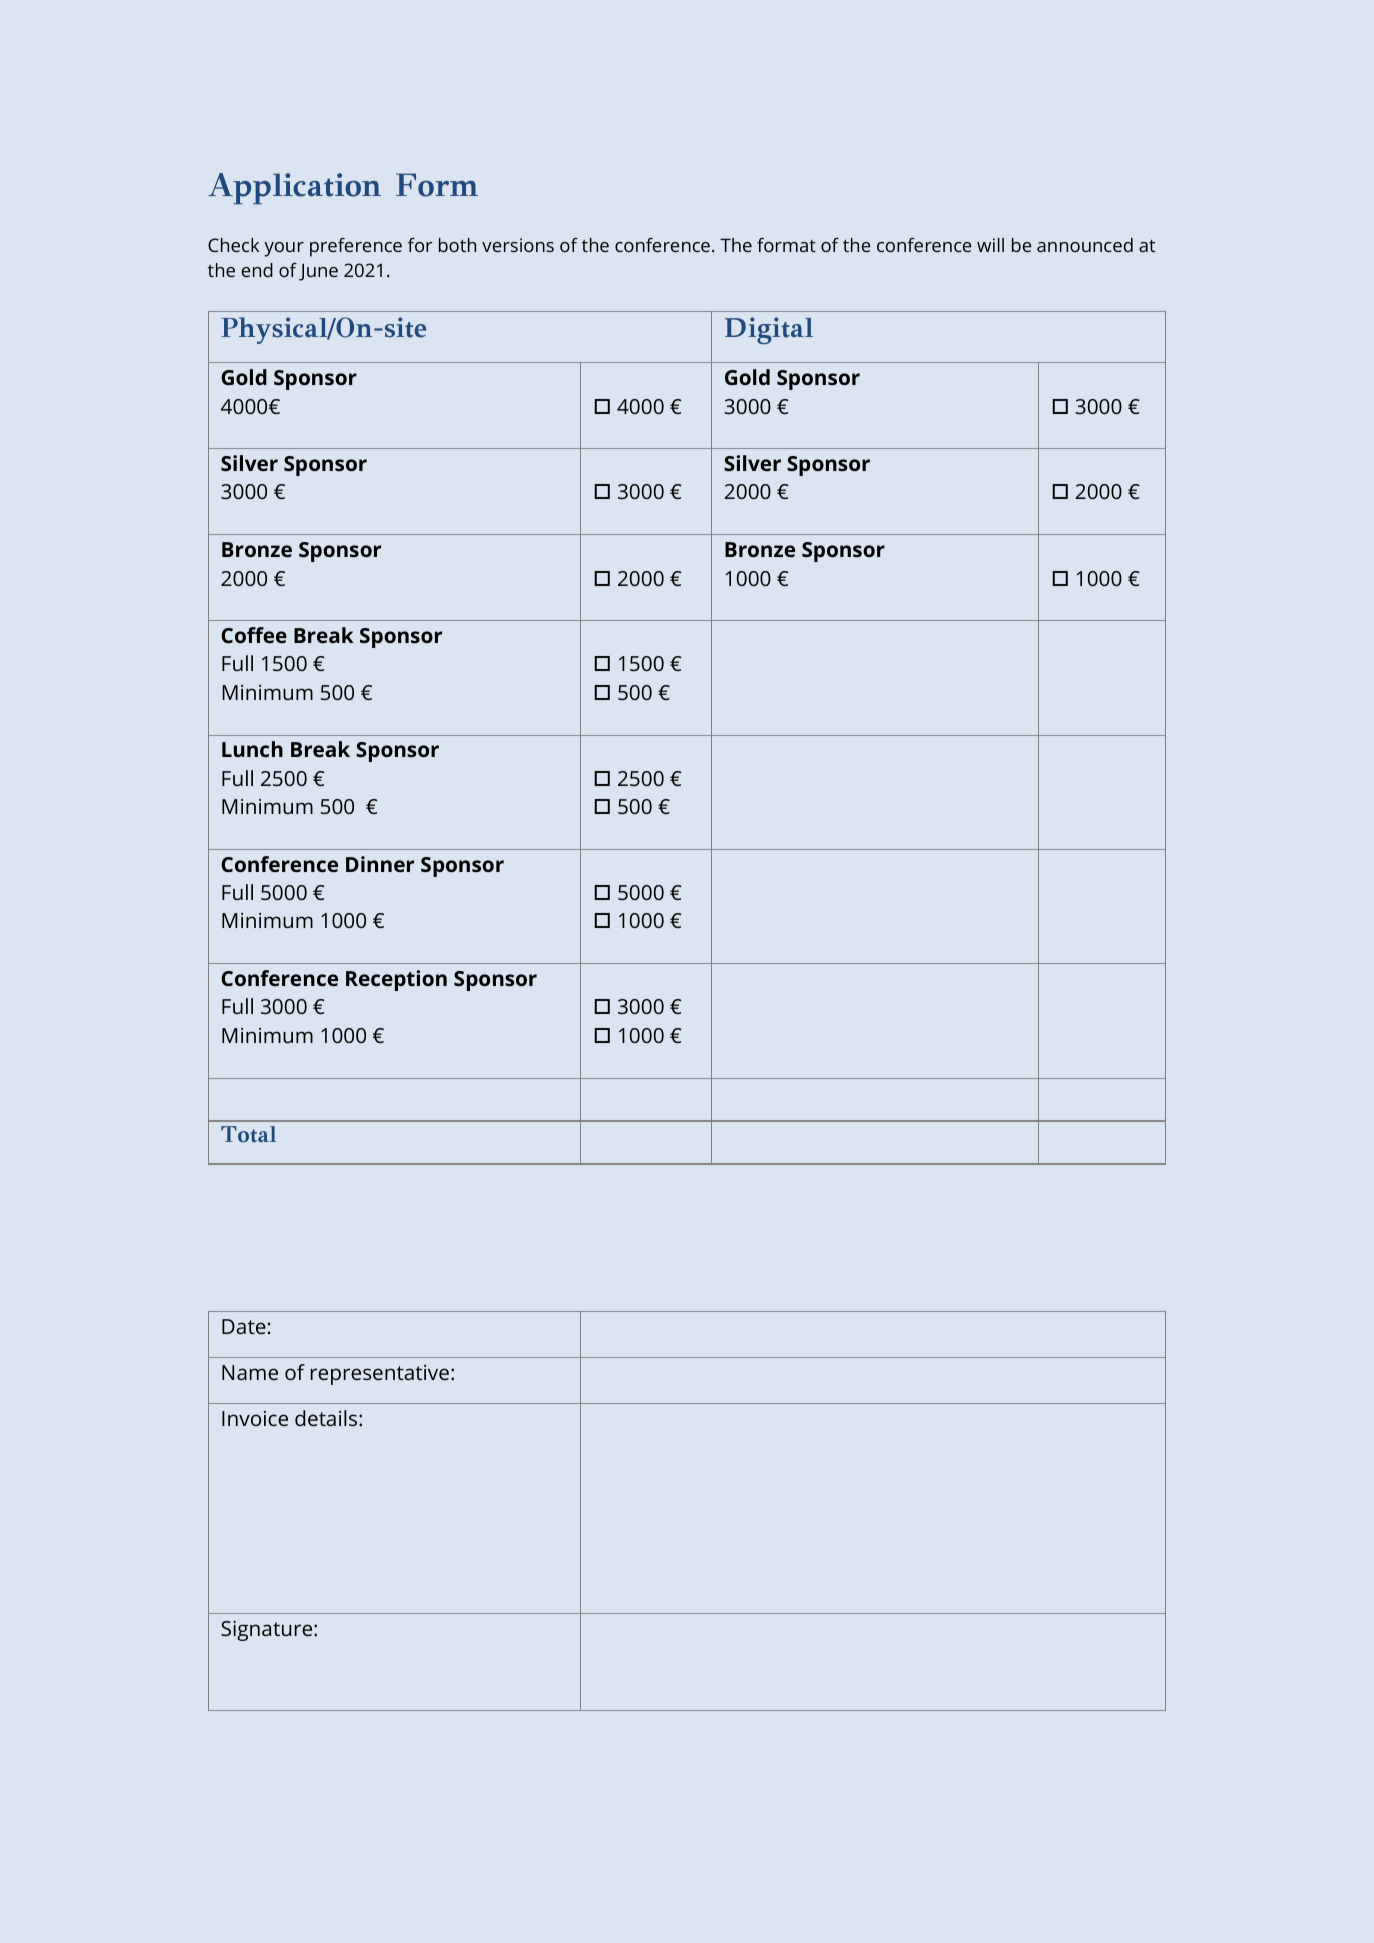 Image resolution: width=1374 pixels, height=1943 pixels. I want to click on versions, so click(518, 245).
